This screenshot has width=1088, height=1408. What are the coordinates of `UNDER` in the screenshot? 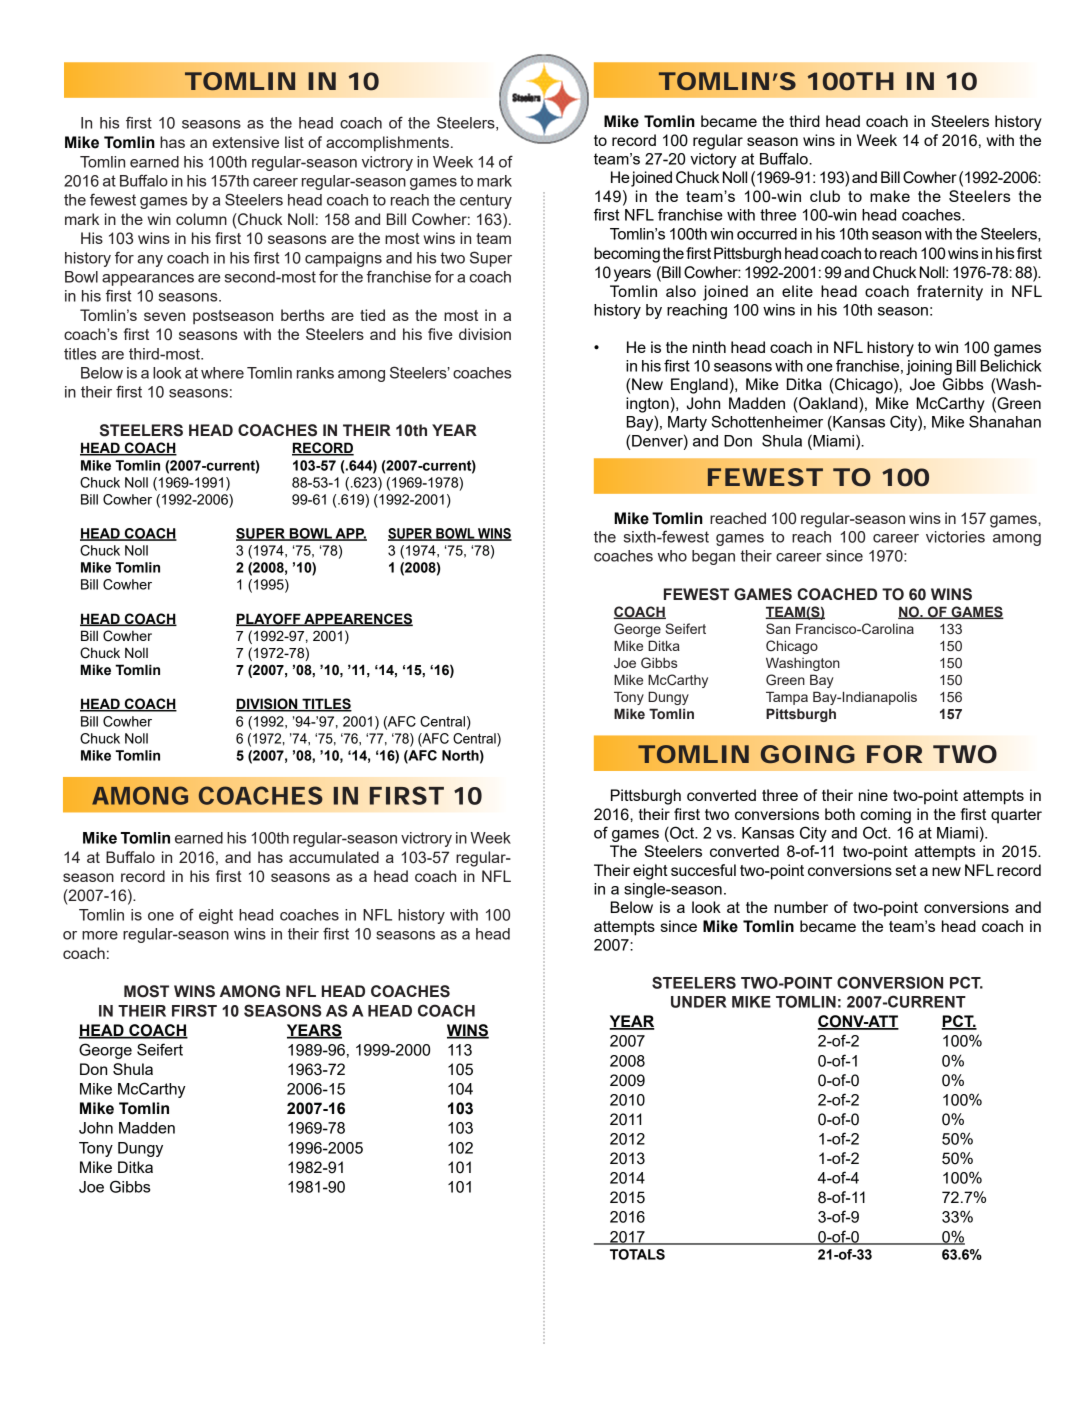 It's located at (699, 1002).
